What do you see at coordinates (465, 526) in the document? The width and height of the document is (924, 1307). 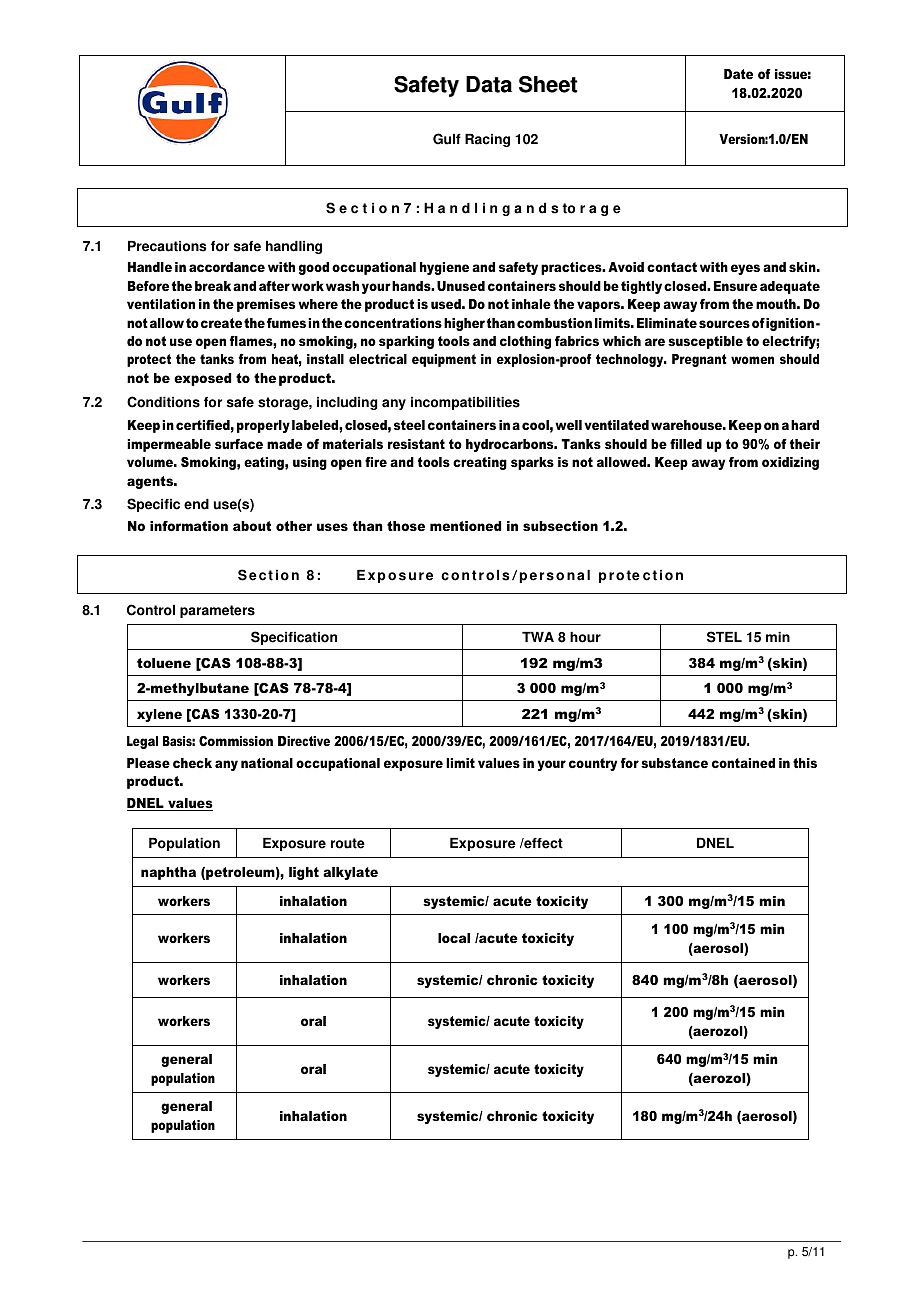 I see `mentioned` at bounding box center [465, 526].
